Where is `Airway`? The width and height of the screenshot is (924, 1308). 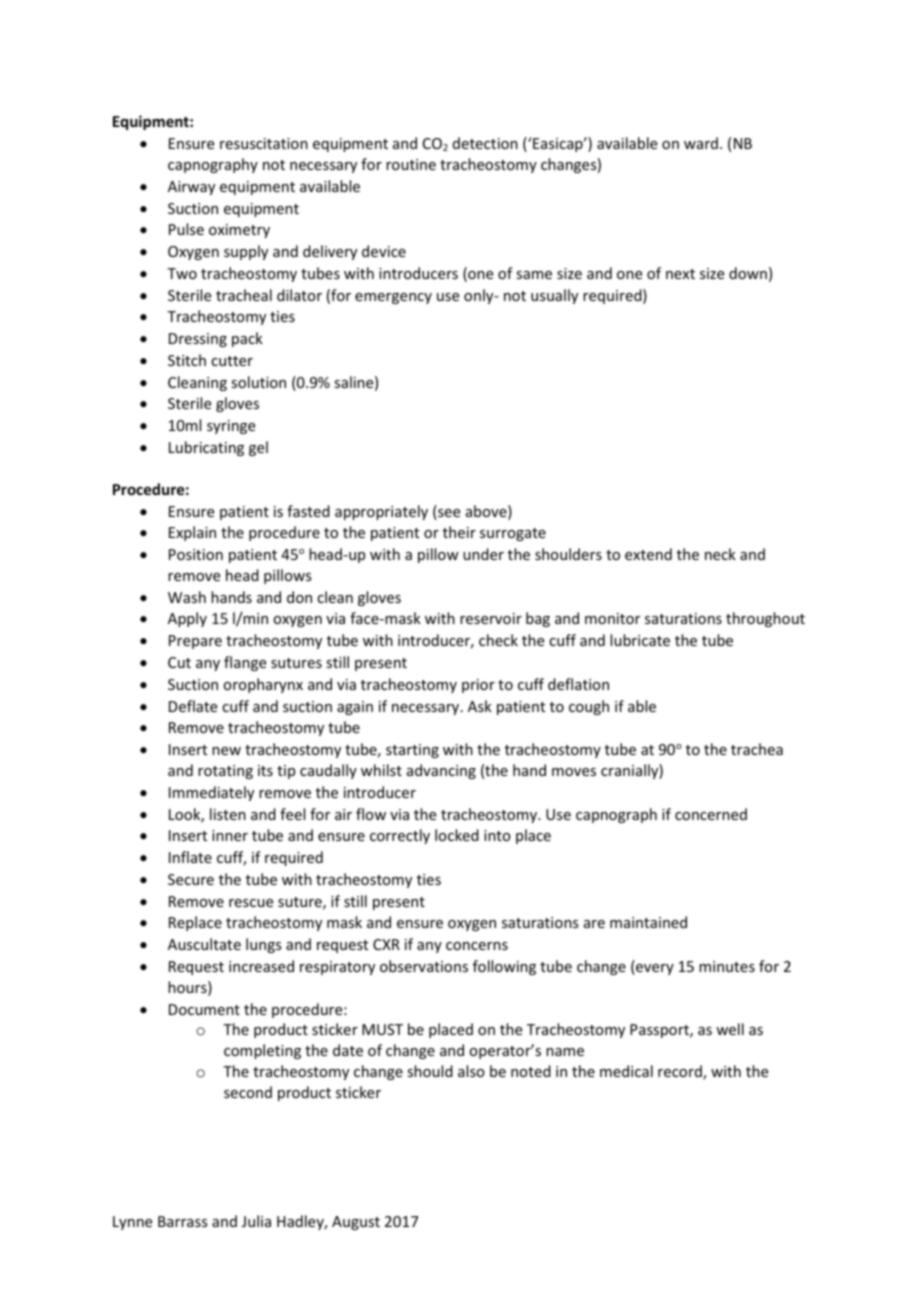 Airway is located at coordinates (191, 188).
